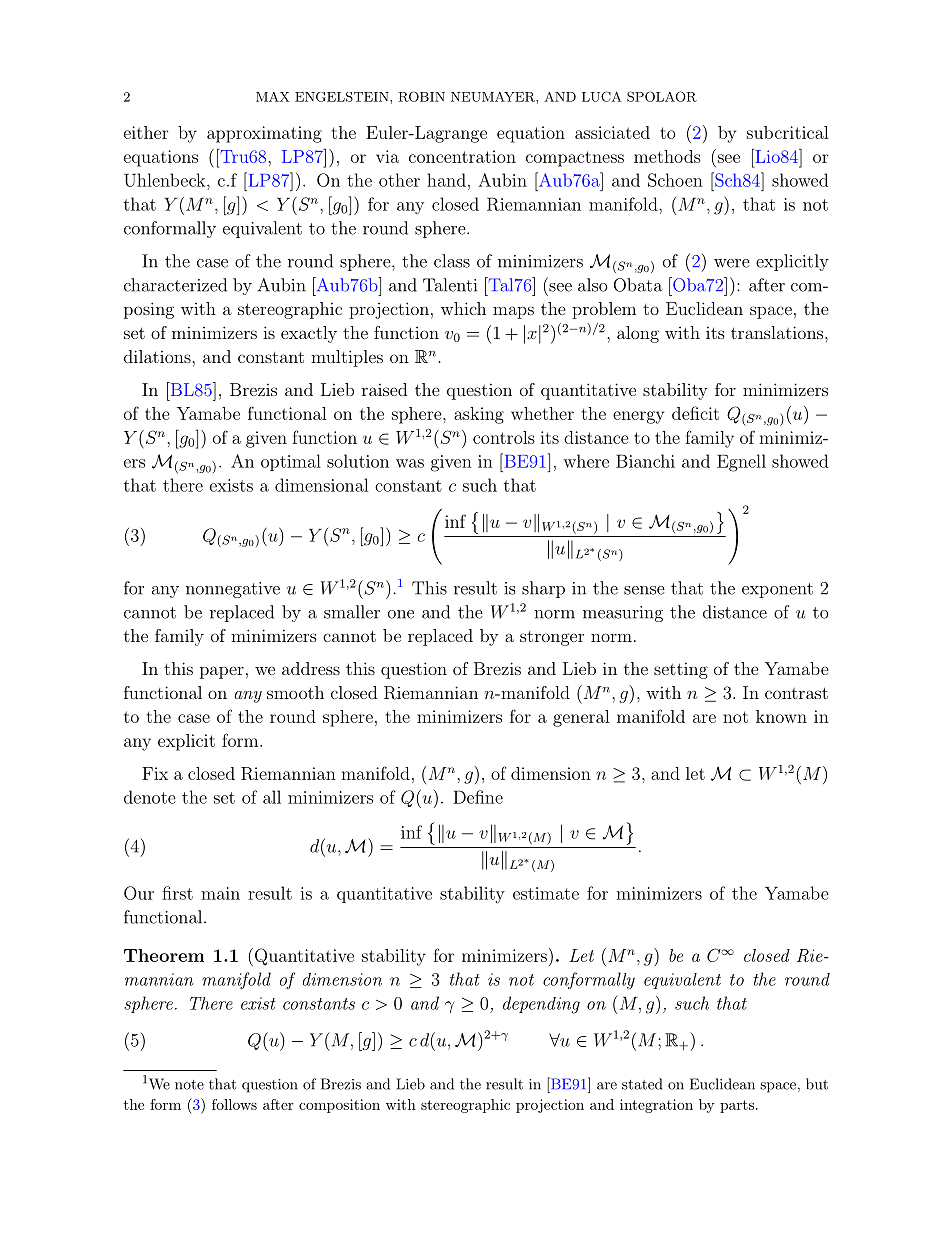 The image size is (952, 1233). Describe the element at coordinates (541, 1005) in the screenshot. I see `depending` at that location.
